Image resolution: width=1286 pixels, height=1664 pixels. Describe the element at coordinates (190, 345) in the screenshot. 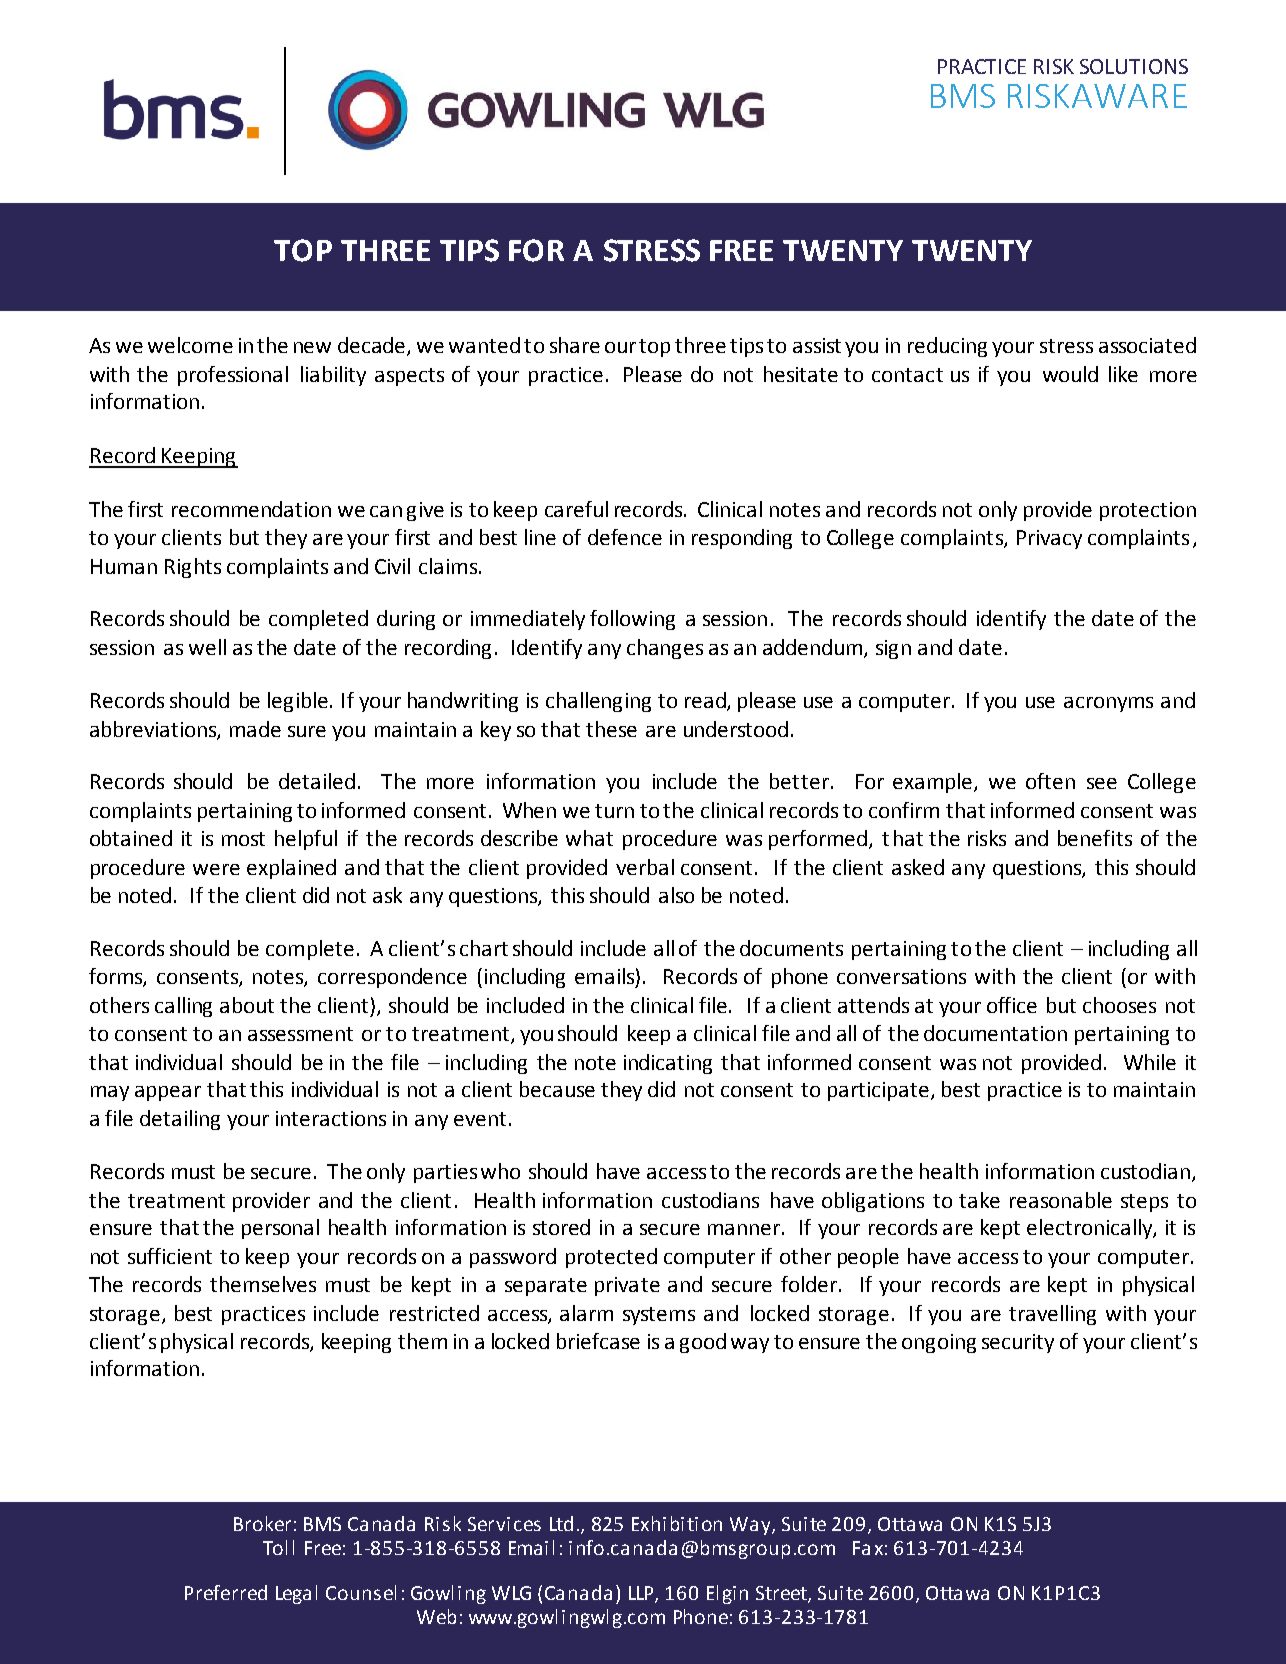

I see `welcome` at that location.
